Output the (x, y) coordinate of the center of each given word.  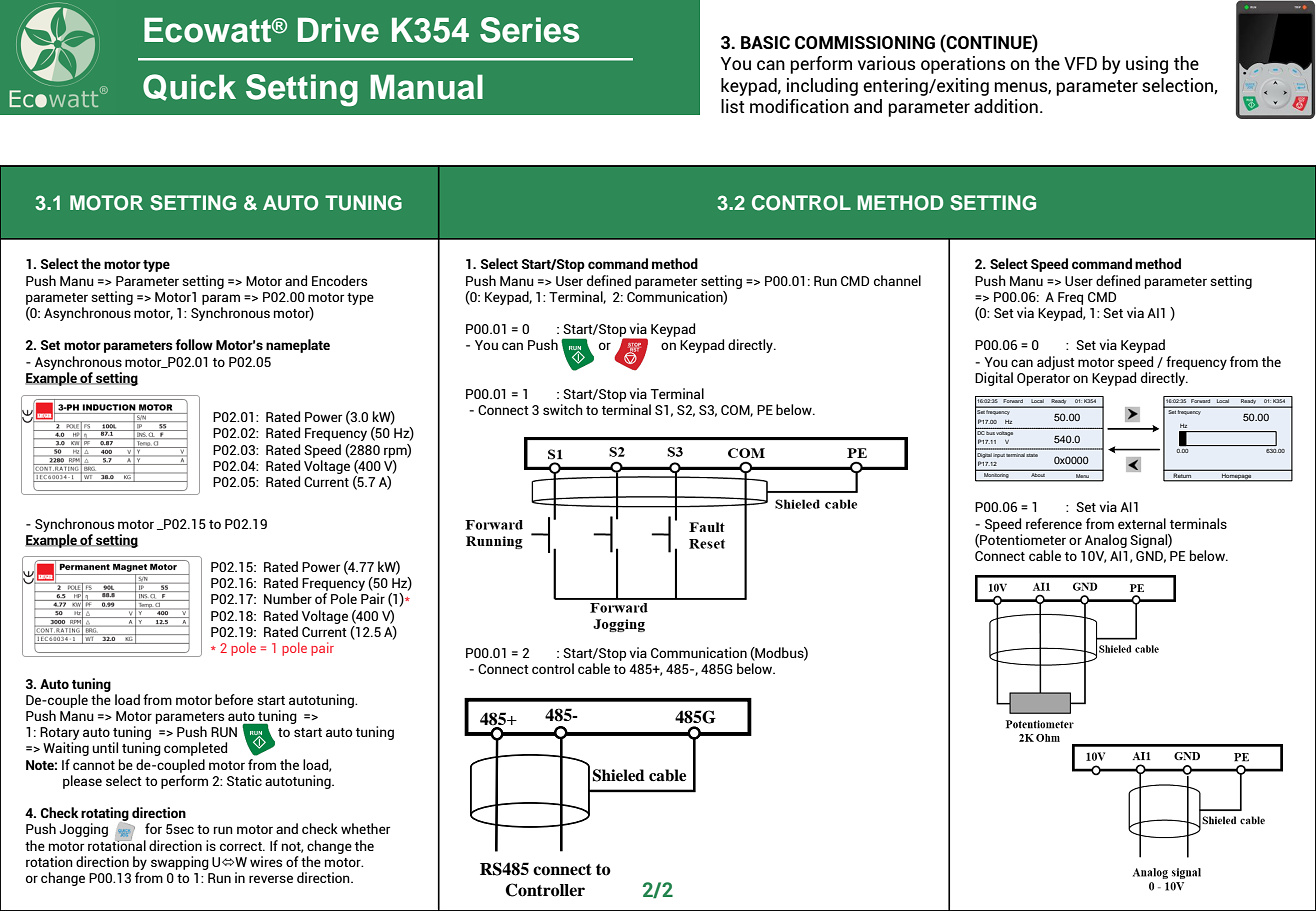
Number (288, 598)
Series (529, 30)
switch (563, 409)
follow (194, 344)
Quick (189, 87)
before (234, 699)
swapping (180, 863)
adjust (1056, 363)
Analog (1106, 541)
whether (365, 828)
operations (963, 65)
